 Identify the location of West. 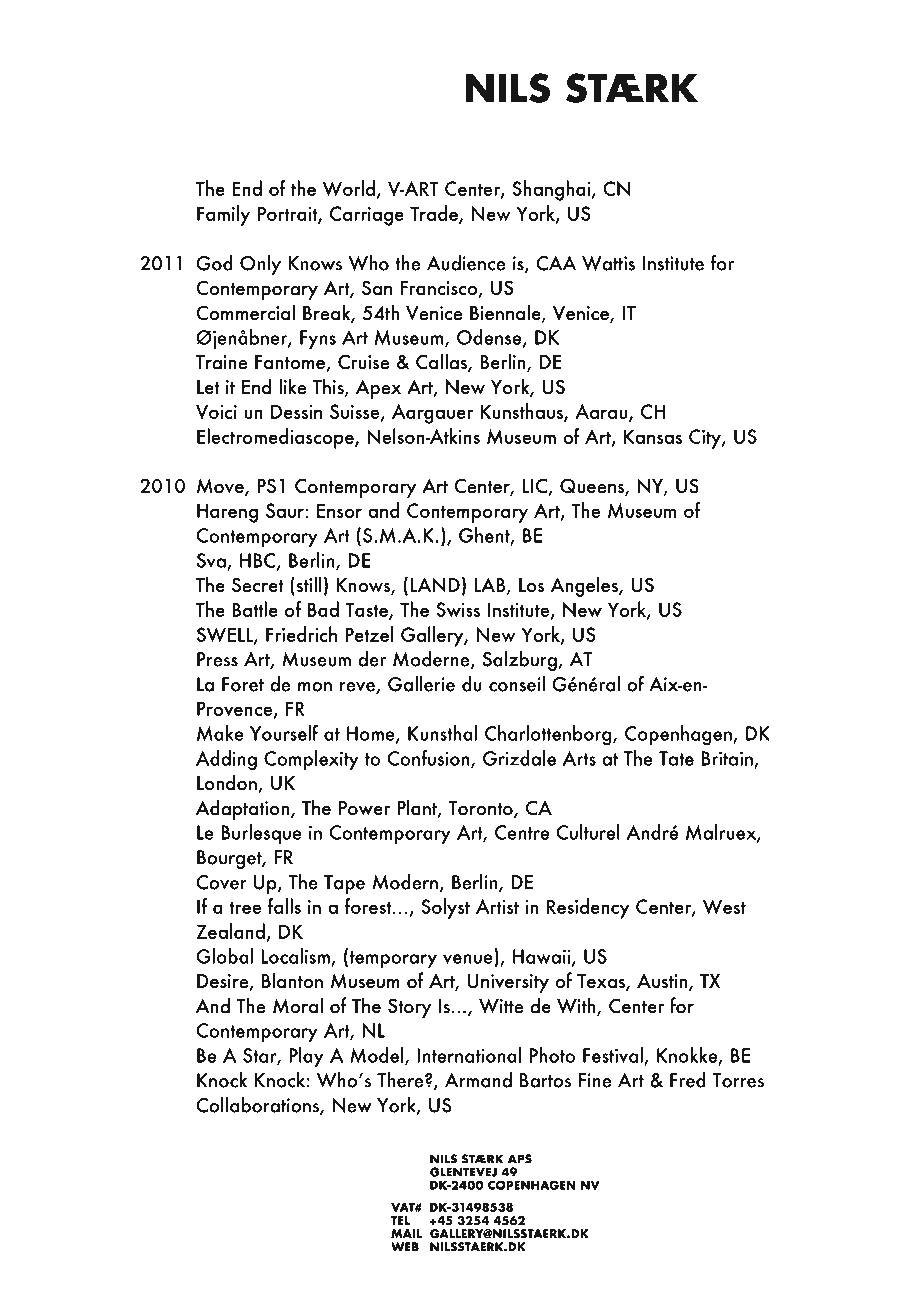
(724, 906).
